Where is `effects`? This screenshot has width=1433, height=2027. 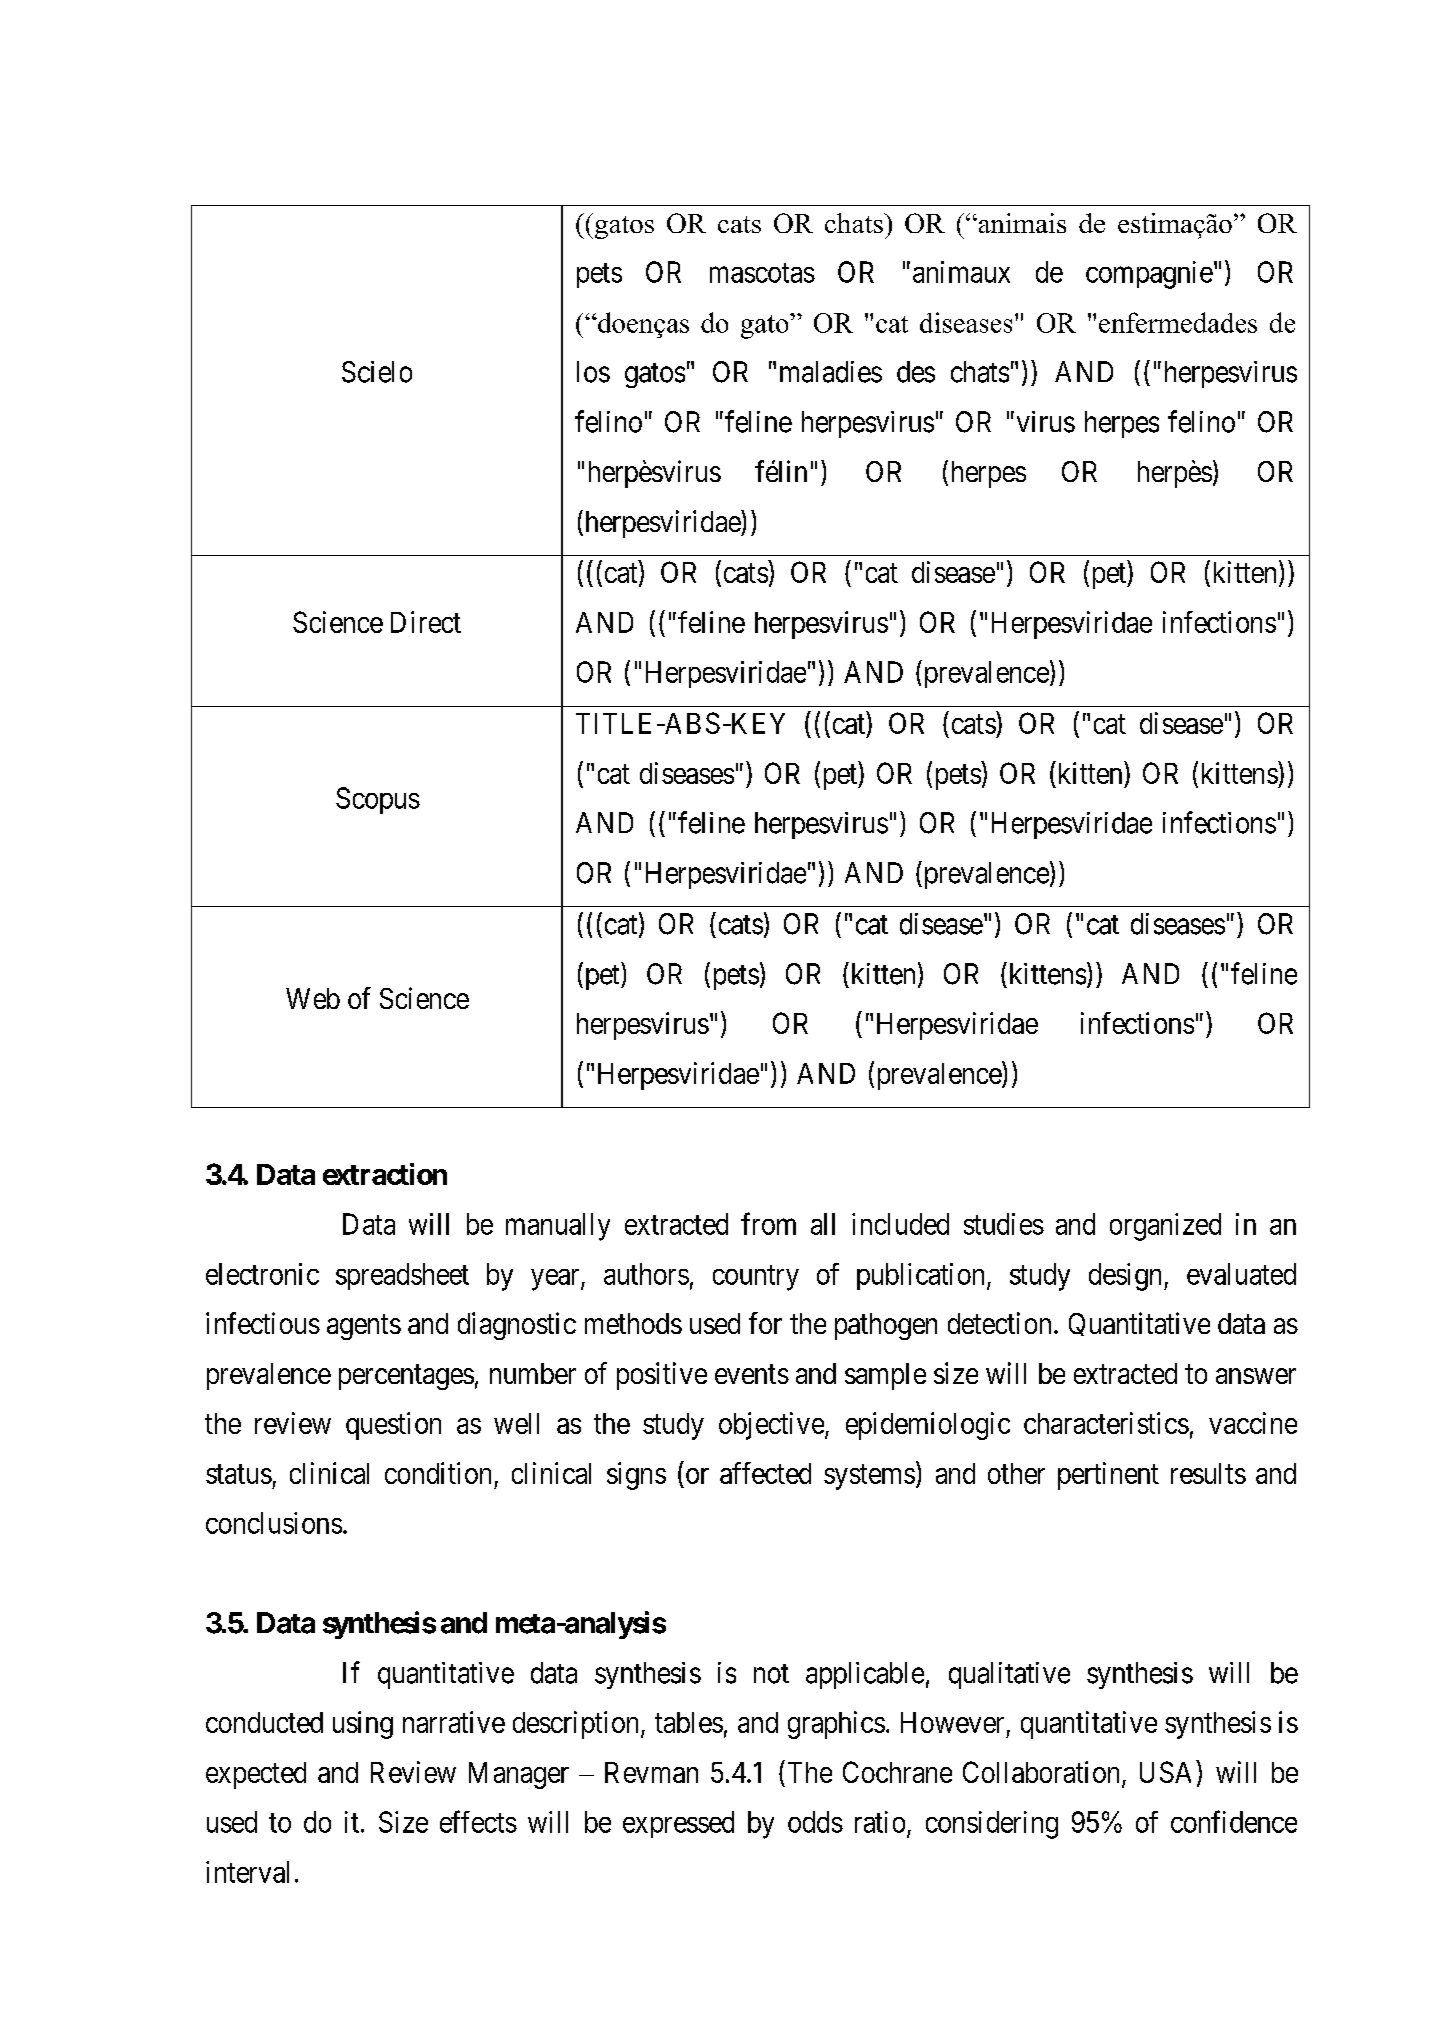 effects is located at coordinates (478, 1821).
